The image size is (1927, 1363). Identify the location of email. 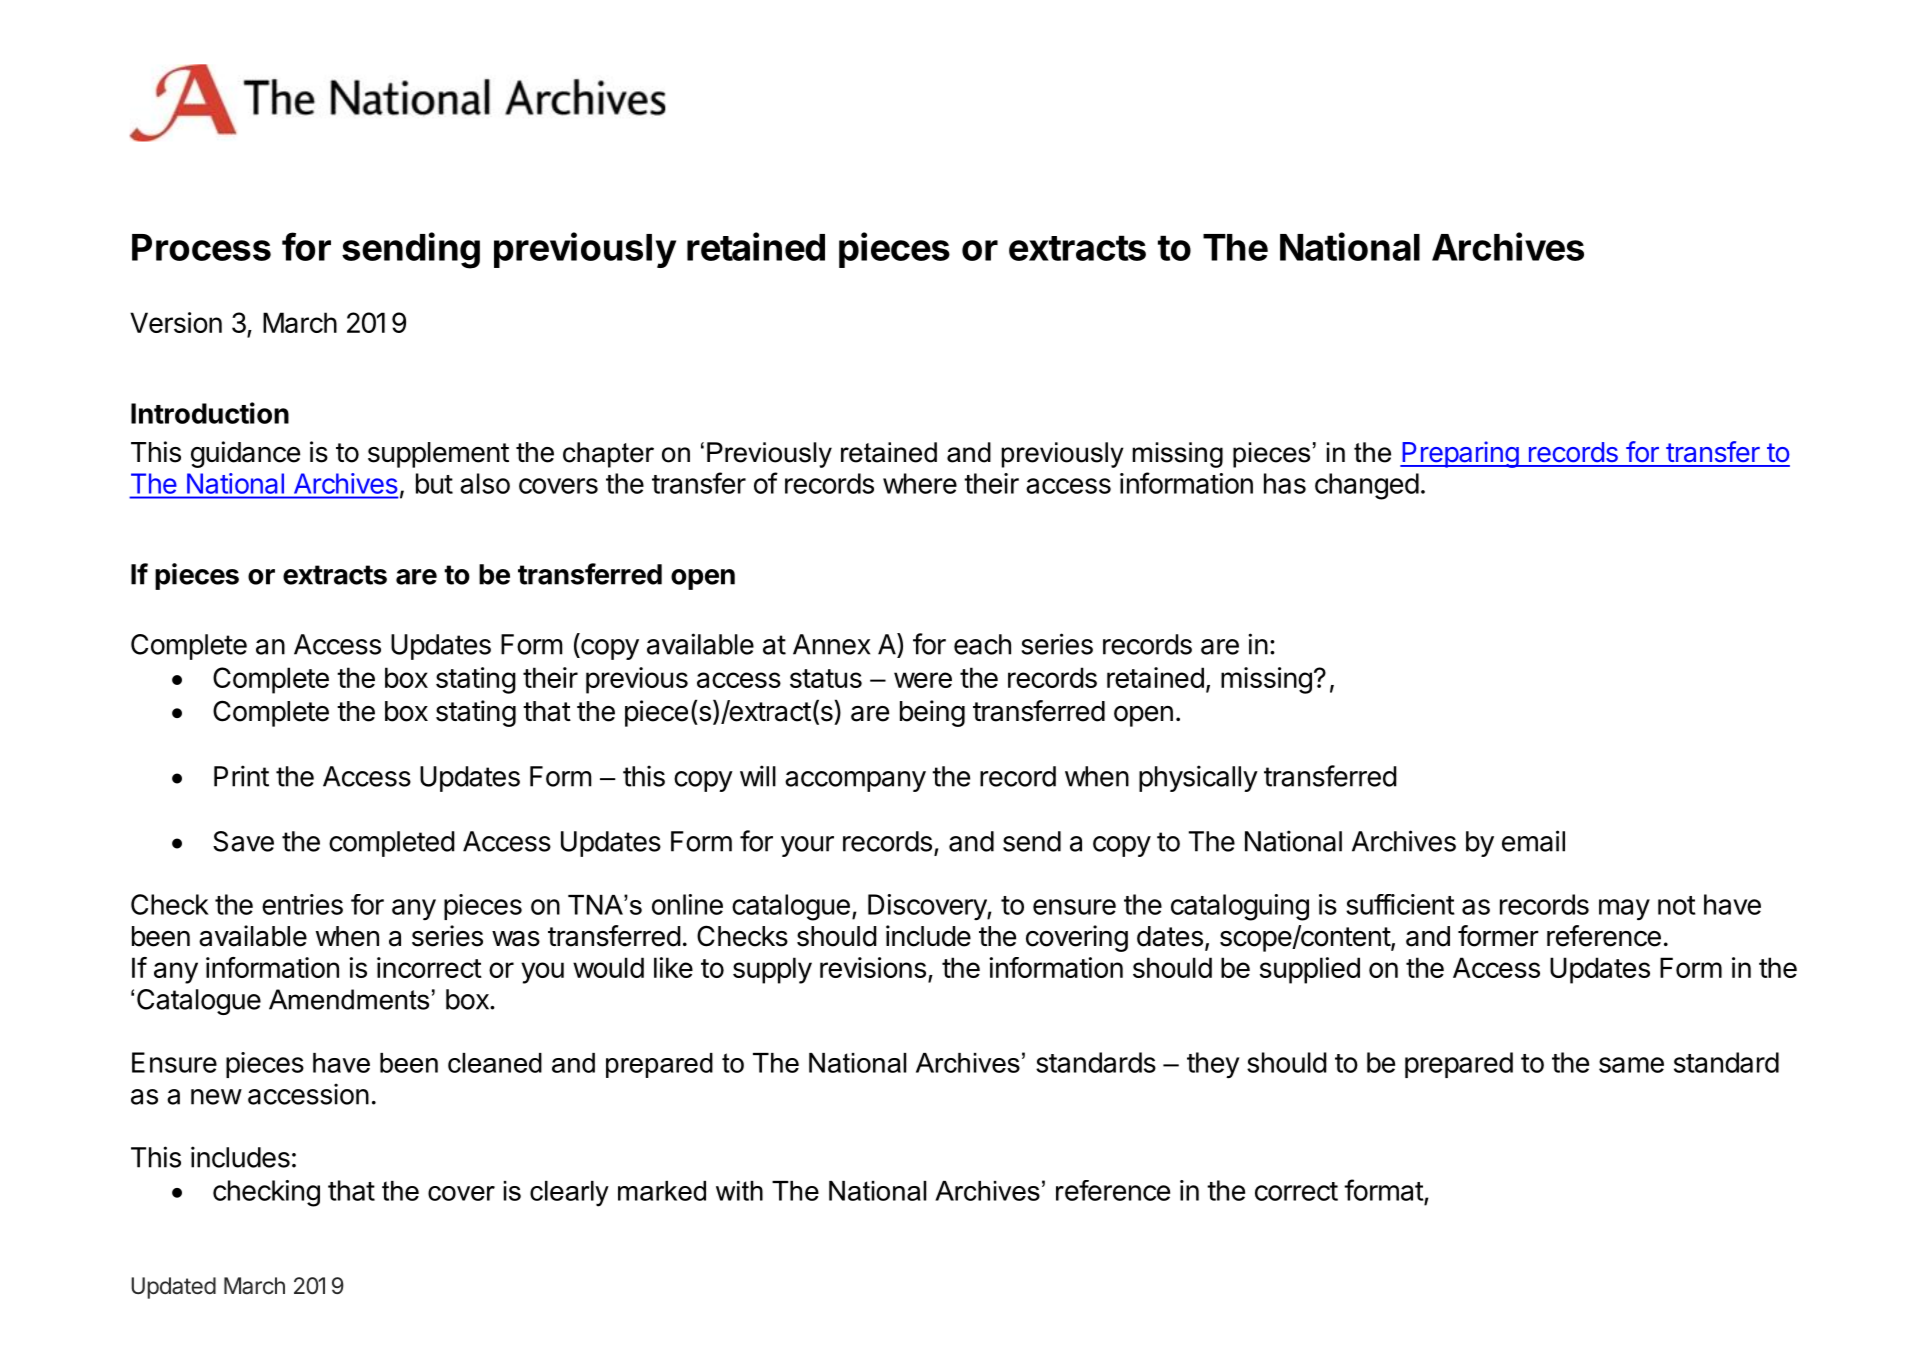
(1533, 841).
